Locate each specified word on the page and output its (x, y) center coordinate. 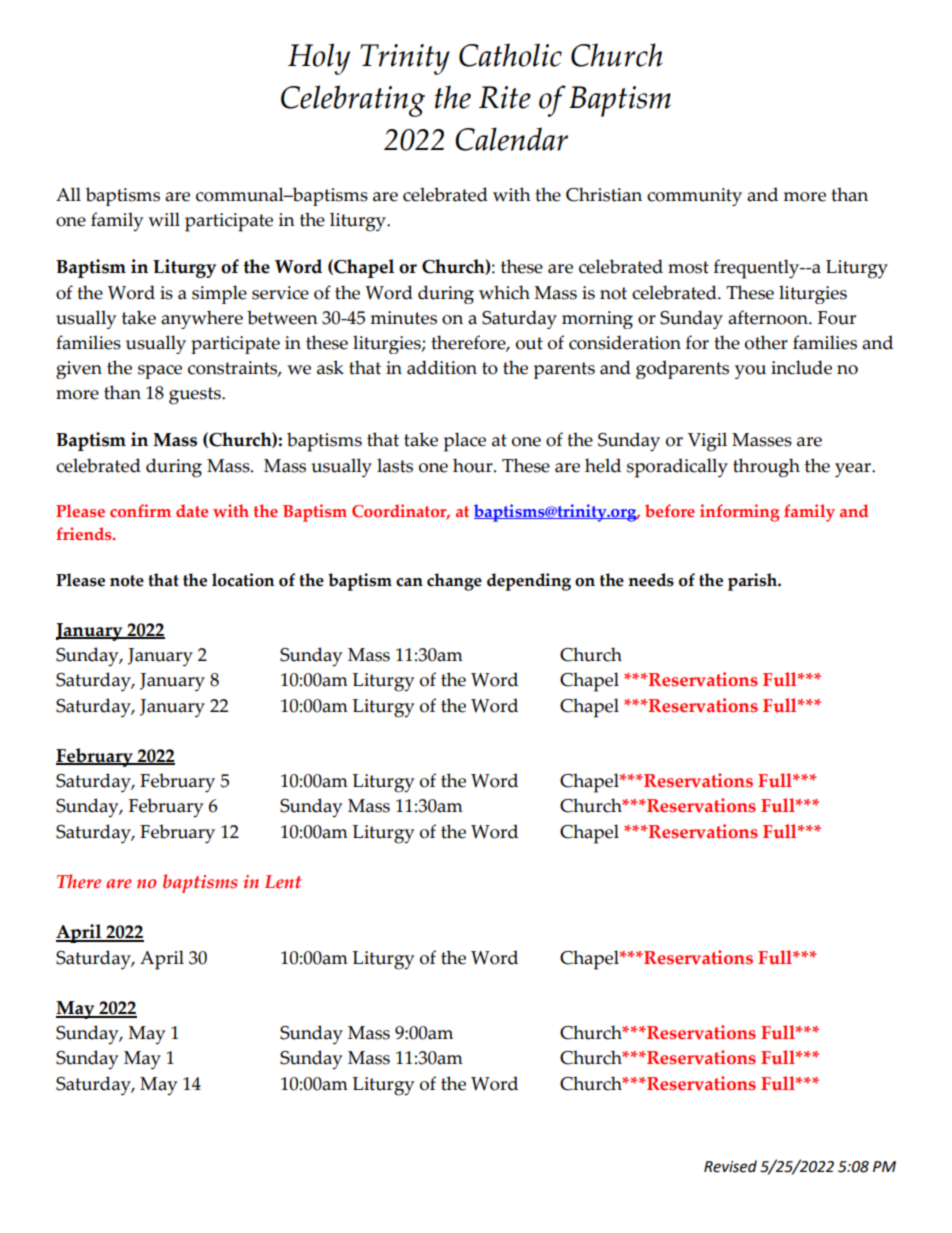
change (454, 582)
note (127, 581)
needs (651, 580)
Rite (505, 97)
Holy (319, 59)
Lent (283, 882)
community (694, 197)
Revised (730, 1166)
